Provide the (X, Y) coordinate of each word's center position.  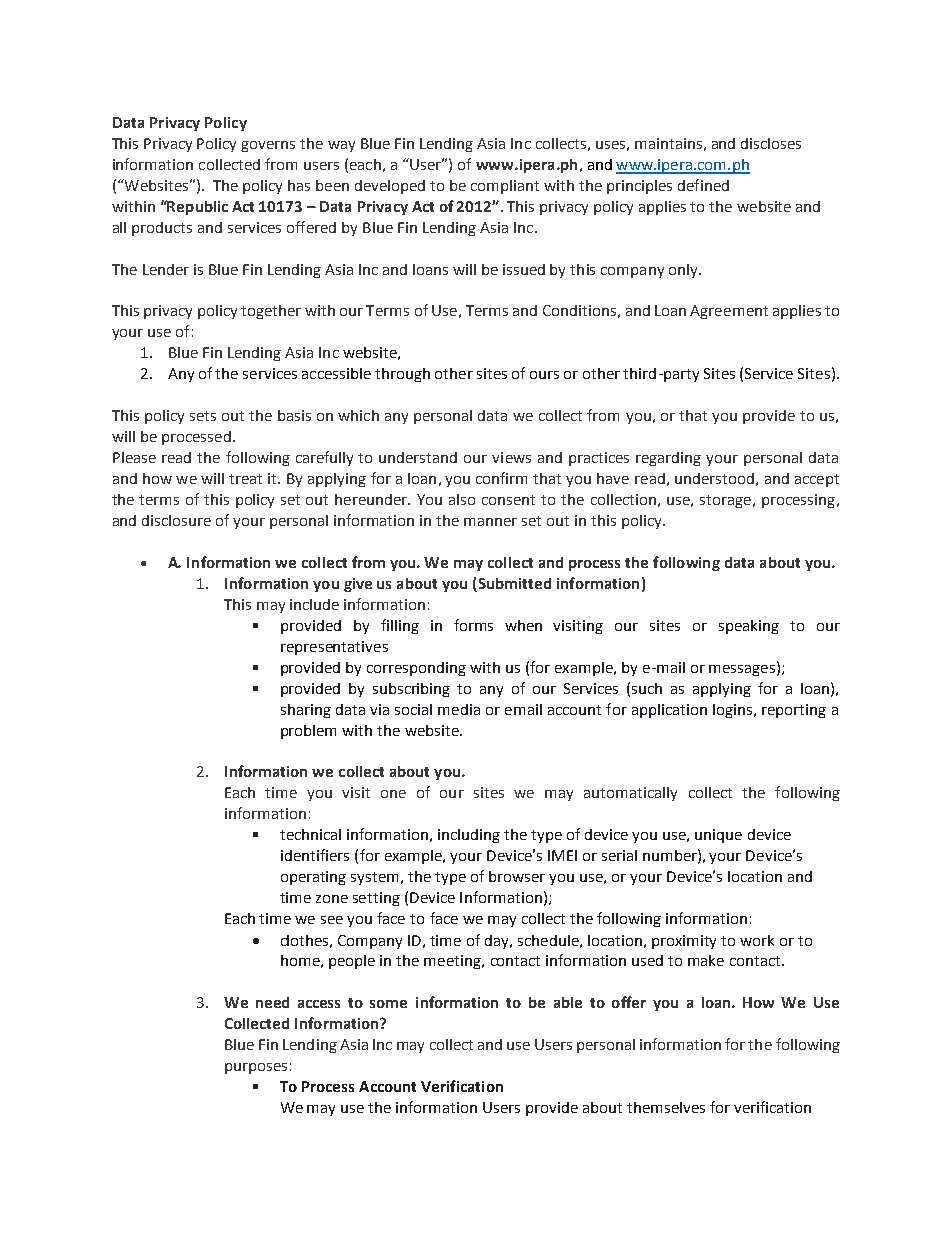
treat (245, 479)
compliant (505, 187)
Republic (197, 207)
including (469, 836)
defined (703, 185)
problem (308, 732)
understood (714, 478)
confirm (501, 478)
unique (718, 836)
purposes (256, 1068)
